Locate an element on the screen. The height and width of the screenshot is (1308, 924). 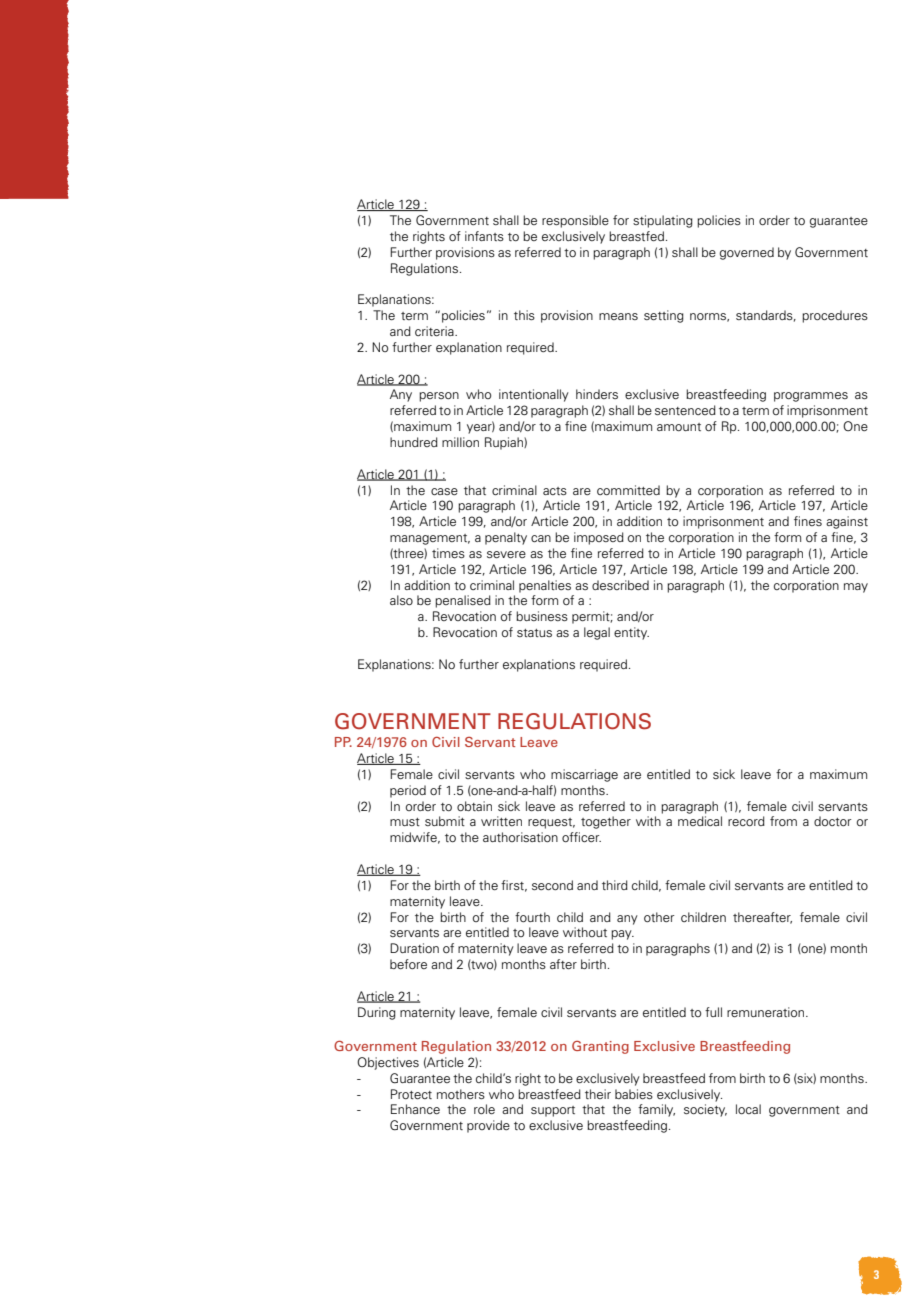
Enhance is located at coordinates (415, 1109).
